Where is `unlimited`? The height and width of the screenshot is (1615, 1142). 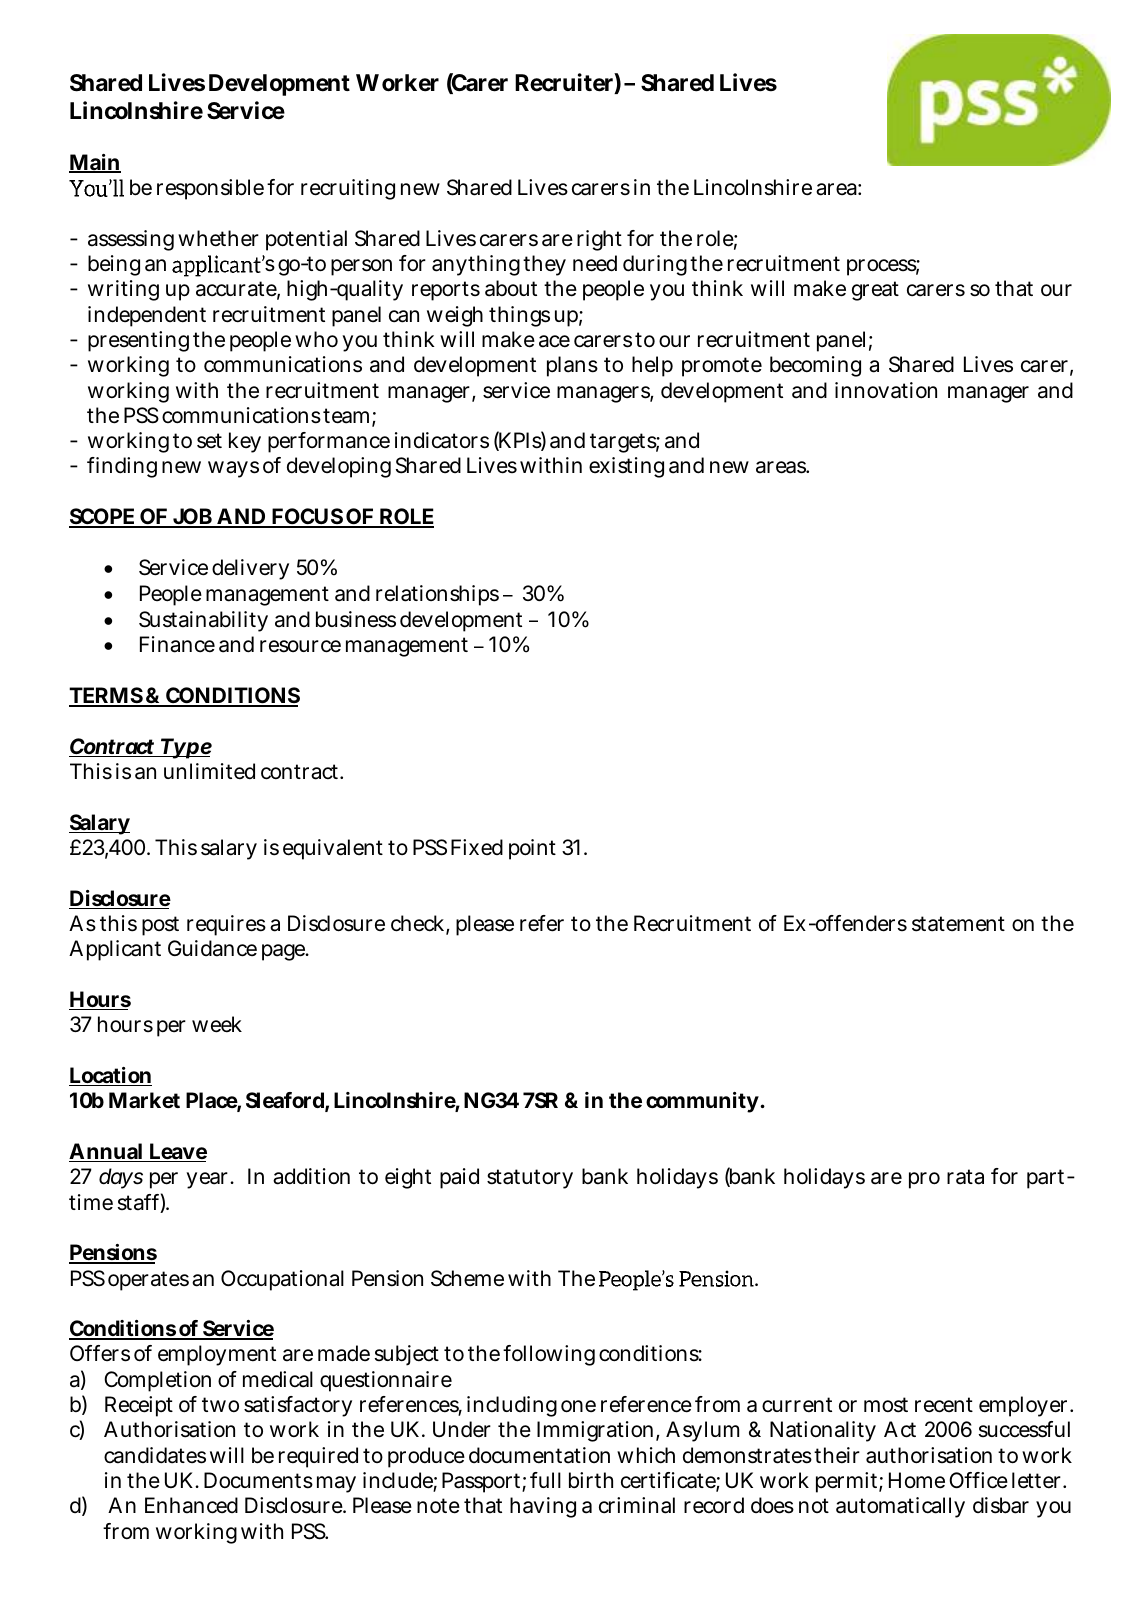 unlimited is located at coordinates (209, 771).
